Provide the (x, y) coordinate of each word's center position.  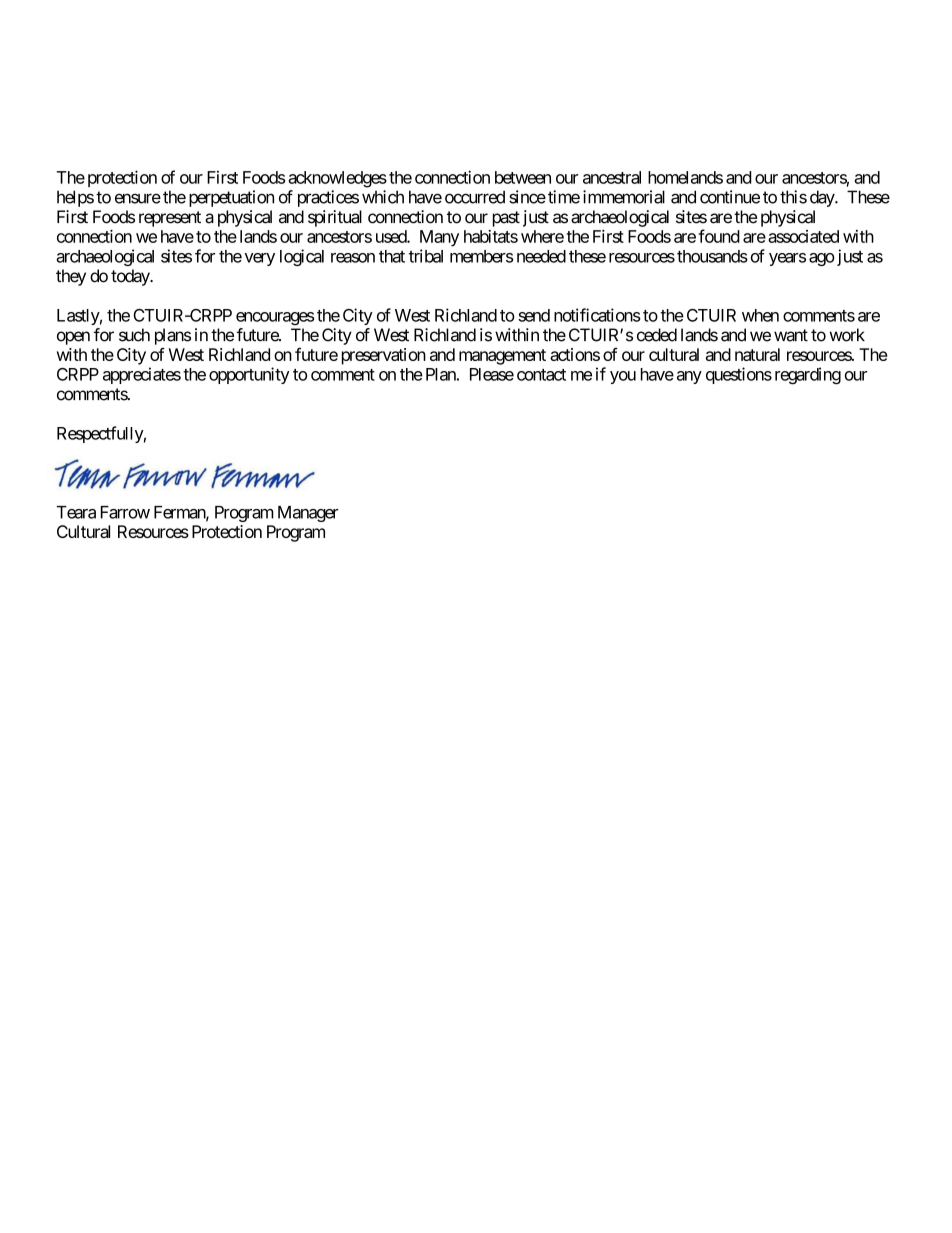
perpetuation (231, 198)
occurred (475, 197)
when (760, 315)
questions (739, 375)
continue (730, 197)
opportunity (249, 375)
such (134, 335)
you (623, 377)
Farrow (125, 512)
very (260, 259)
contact (541, 375)
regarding (808, 376)
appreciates (142, 375)
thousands (712, 256)
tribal (426, 256)
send (534, 315)
